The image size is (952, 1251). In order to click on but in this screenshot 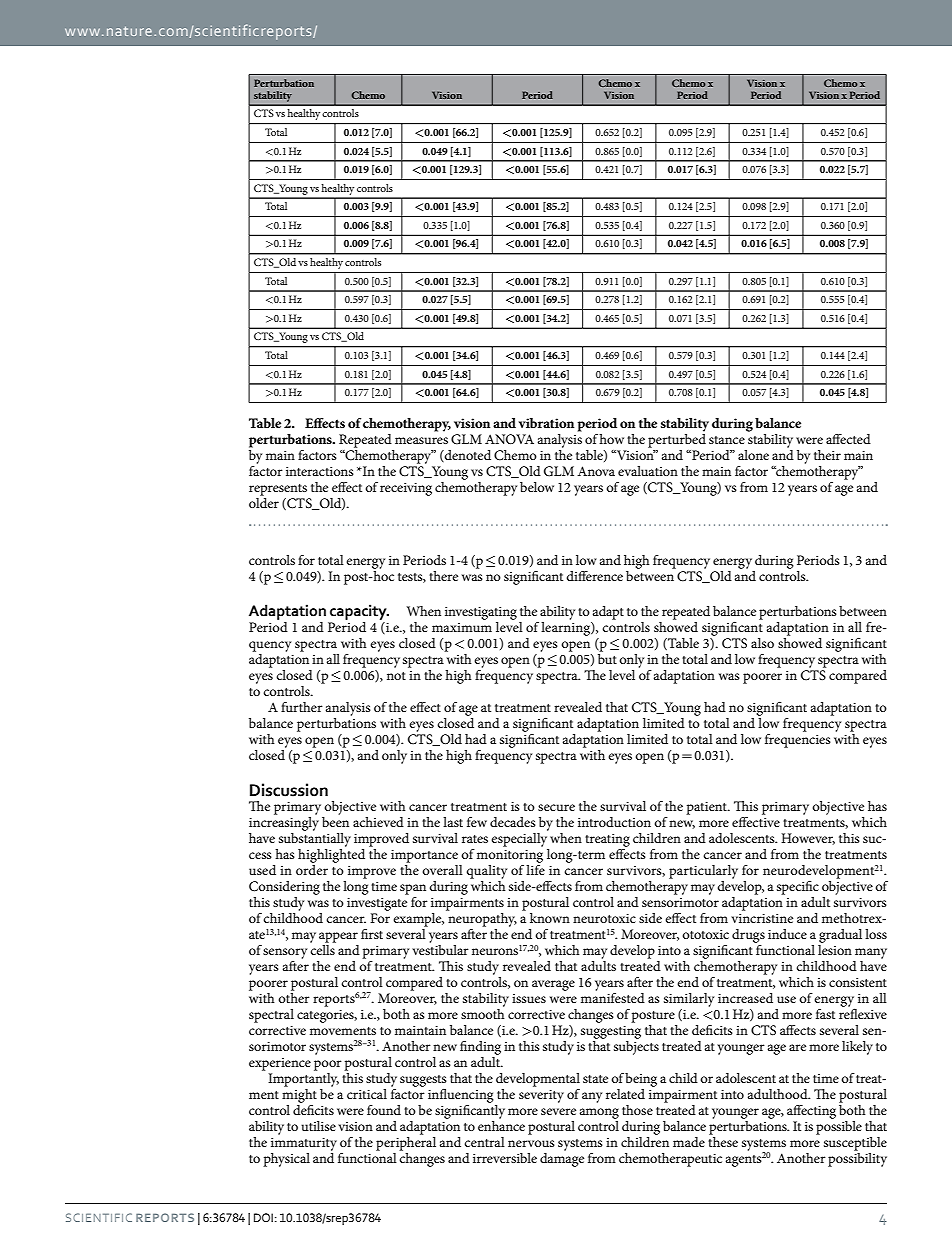, I will do `click(607, 659)`.
